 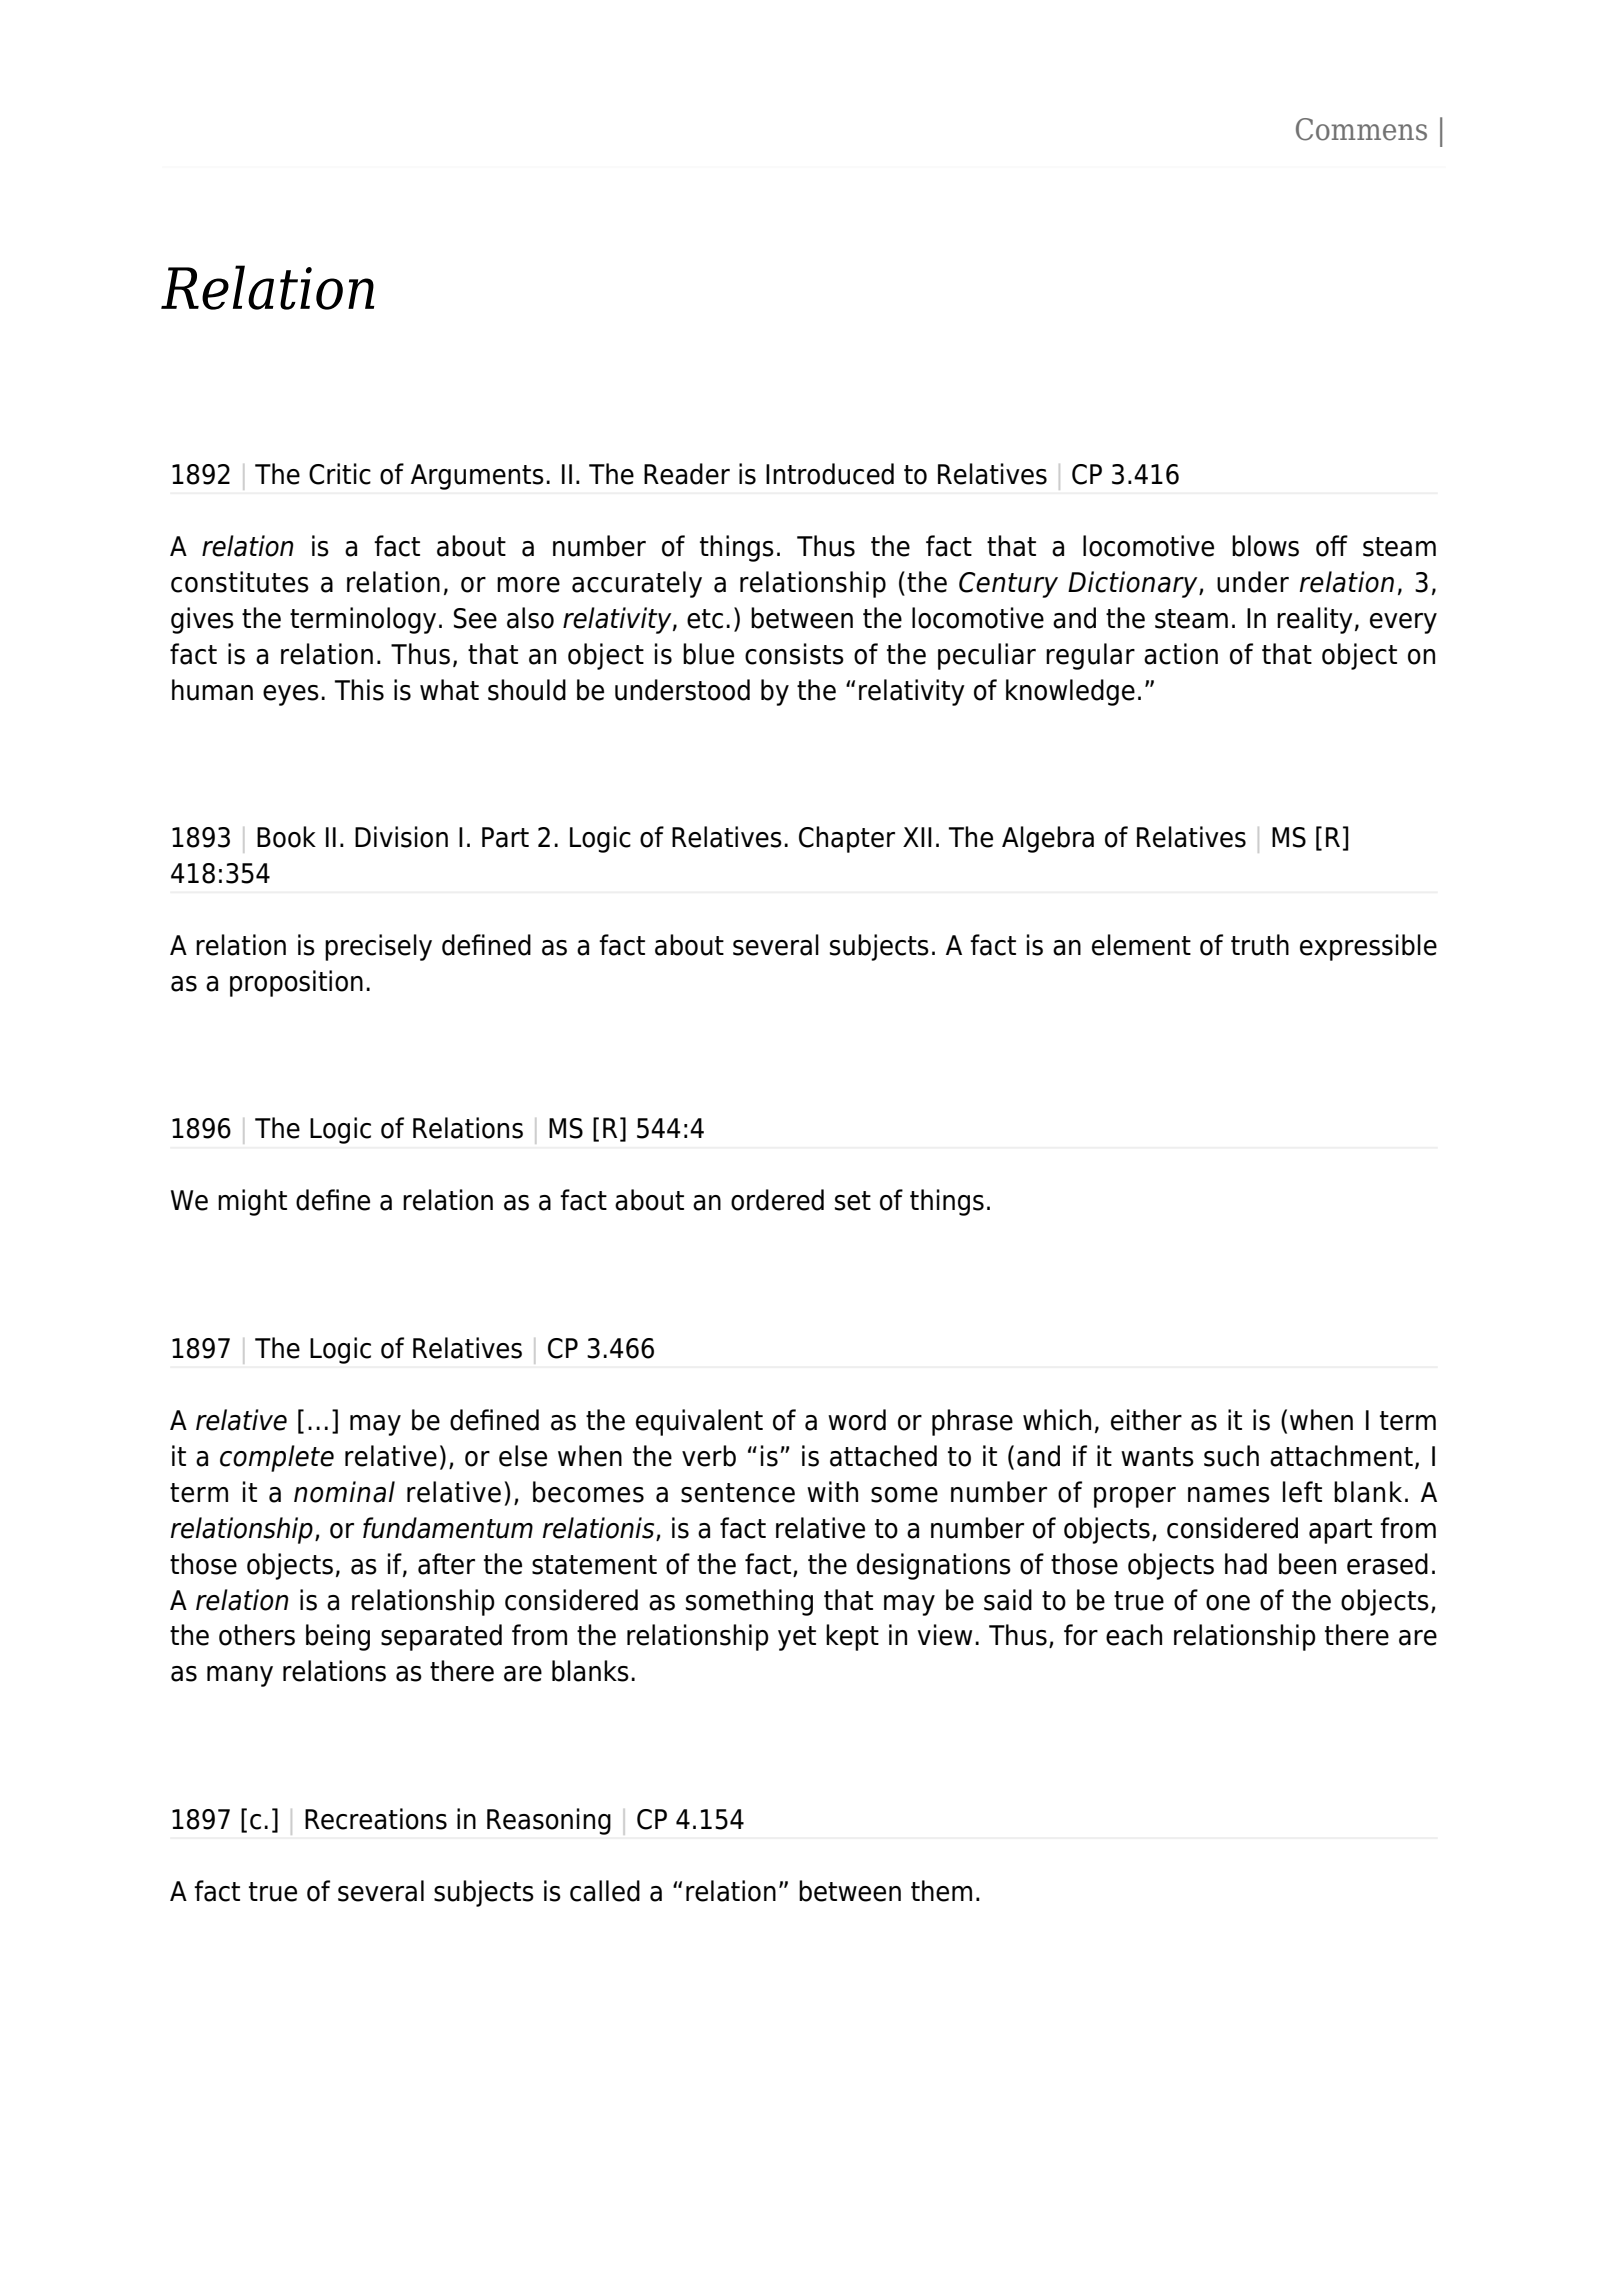 What do you see at coordinates (830, 474) in the screenshot?
I see `Introduced` at bounding box center [830, 474].
